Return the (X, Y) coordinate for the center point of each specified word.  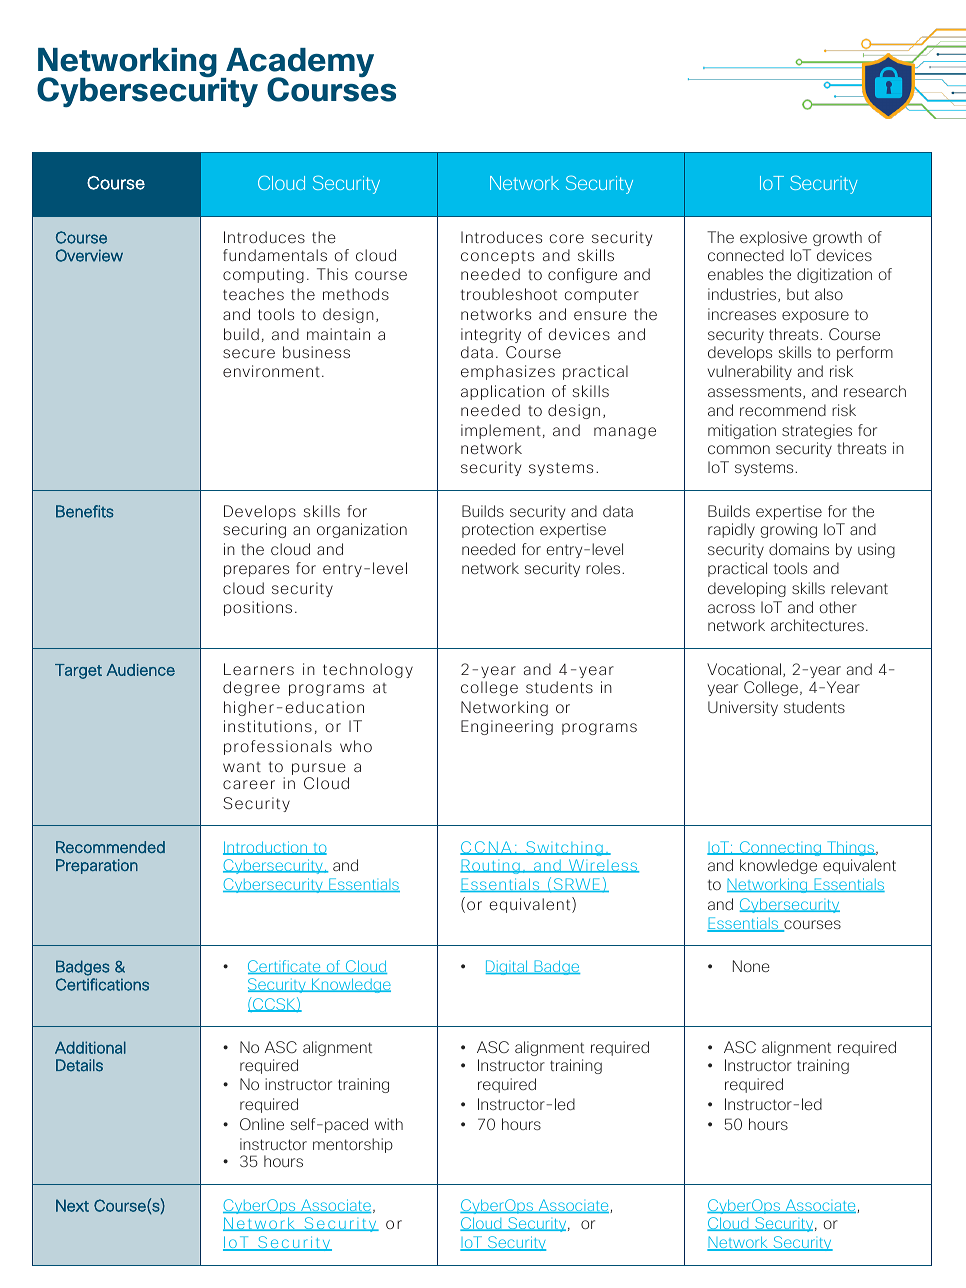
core (566, 238)
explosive (773, 238)
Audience (140, 670)
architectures (817, 625)
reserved (193, 1184)
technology (368, 670)
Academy (299, 64)
